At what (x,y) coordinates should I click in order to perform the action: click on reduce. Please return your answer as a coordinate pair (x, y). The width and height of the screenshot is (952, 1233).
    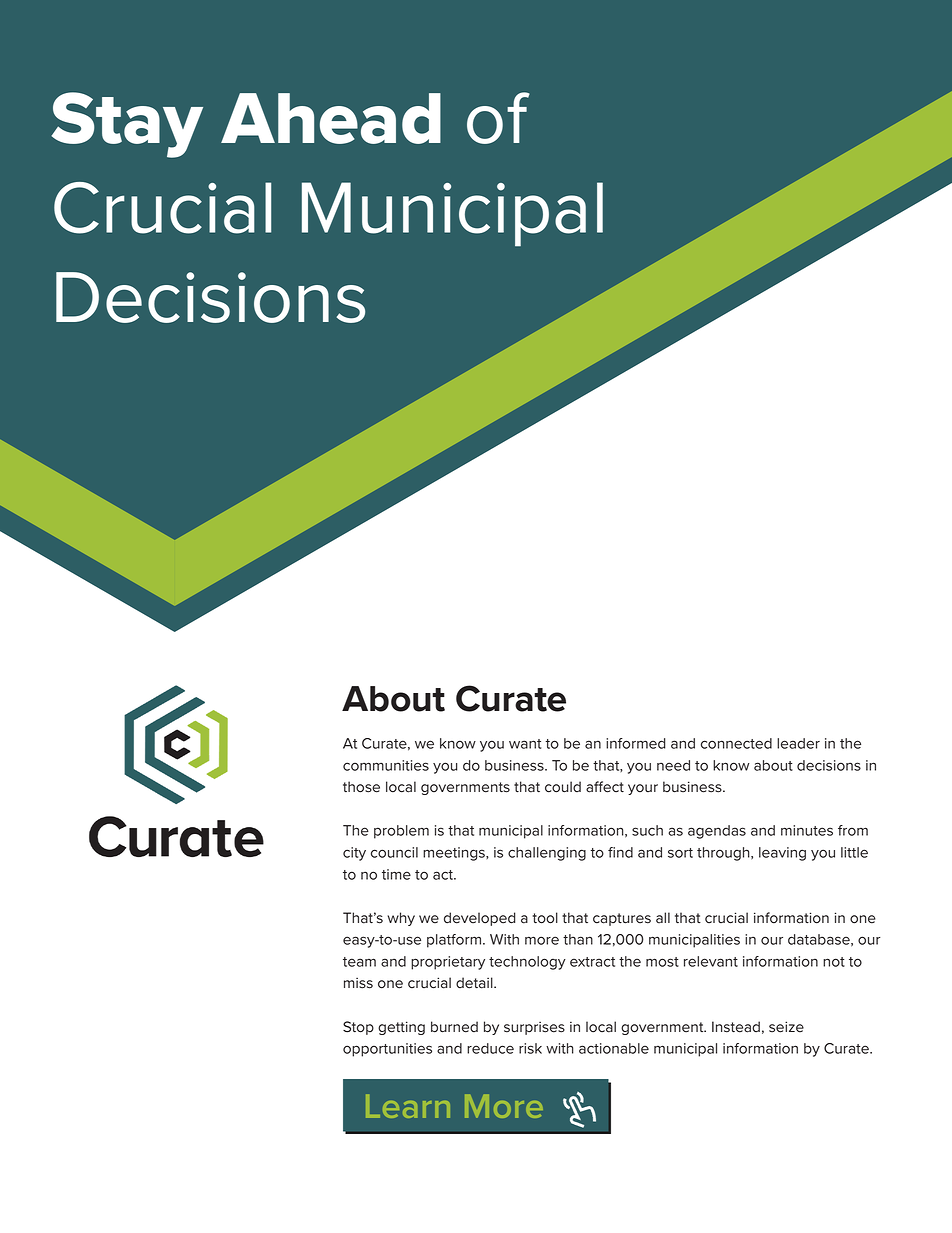
    Looking at the image, I should click on (490, 1048).
